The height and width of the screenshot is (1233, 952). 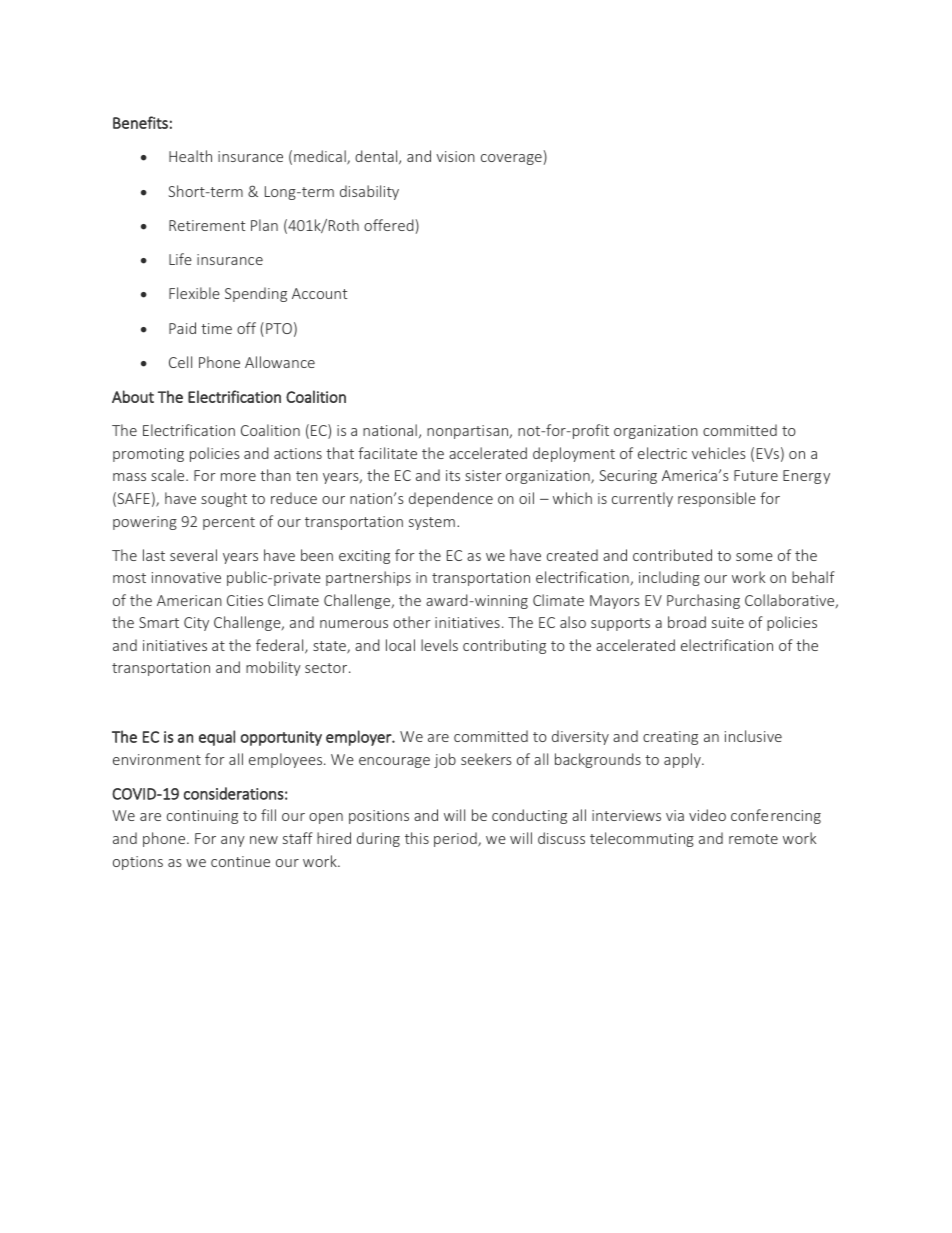 I want to click on vision, so click(x=455, y=156).
